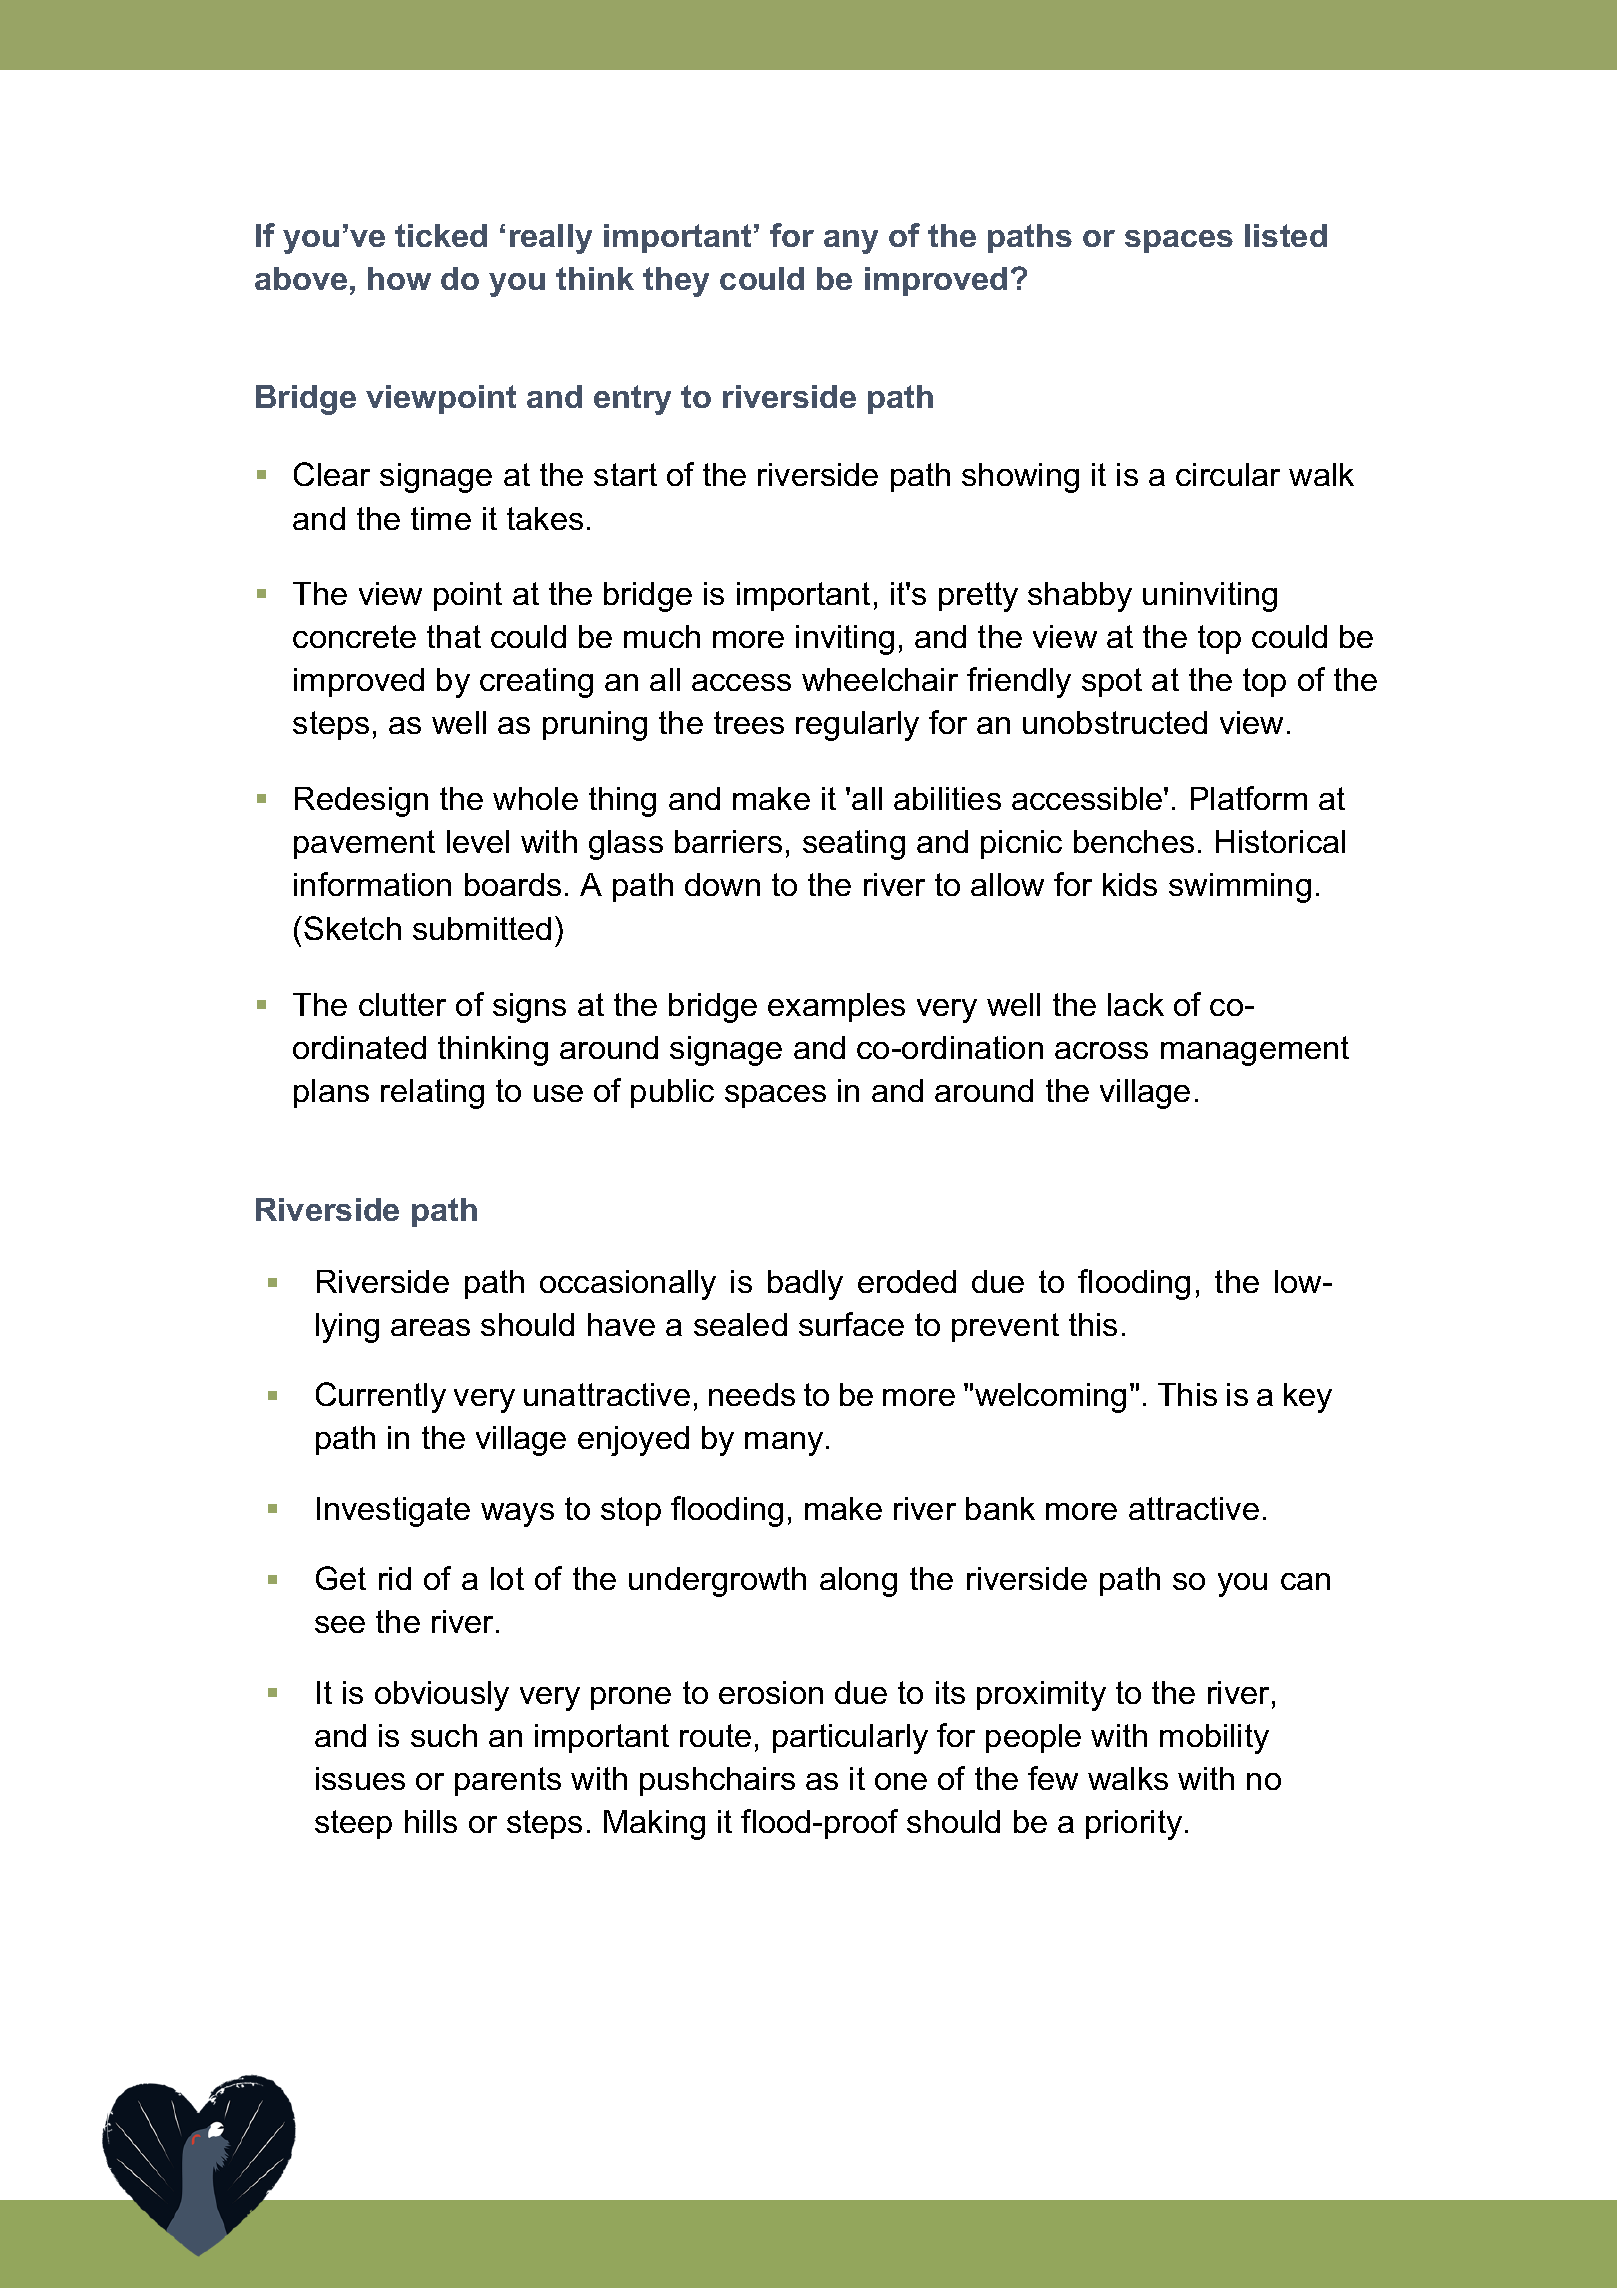 This screenshot has width=1617, height=2288. I want to click on they, so click(676, 282).
